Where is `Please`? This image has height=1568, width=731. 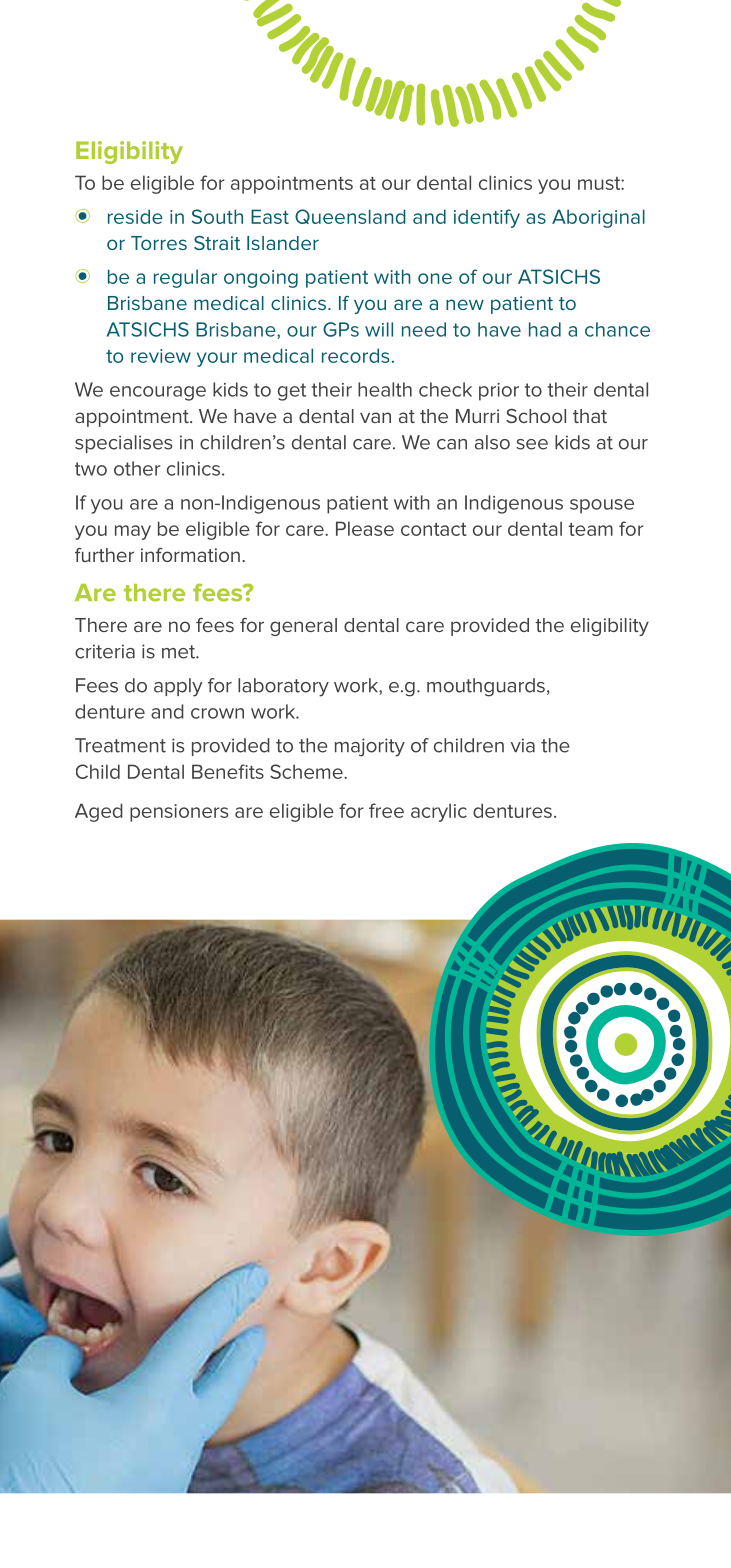
Please is located at coordinates (365, 528).
